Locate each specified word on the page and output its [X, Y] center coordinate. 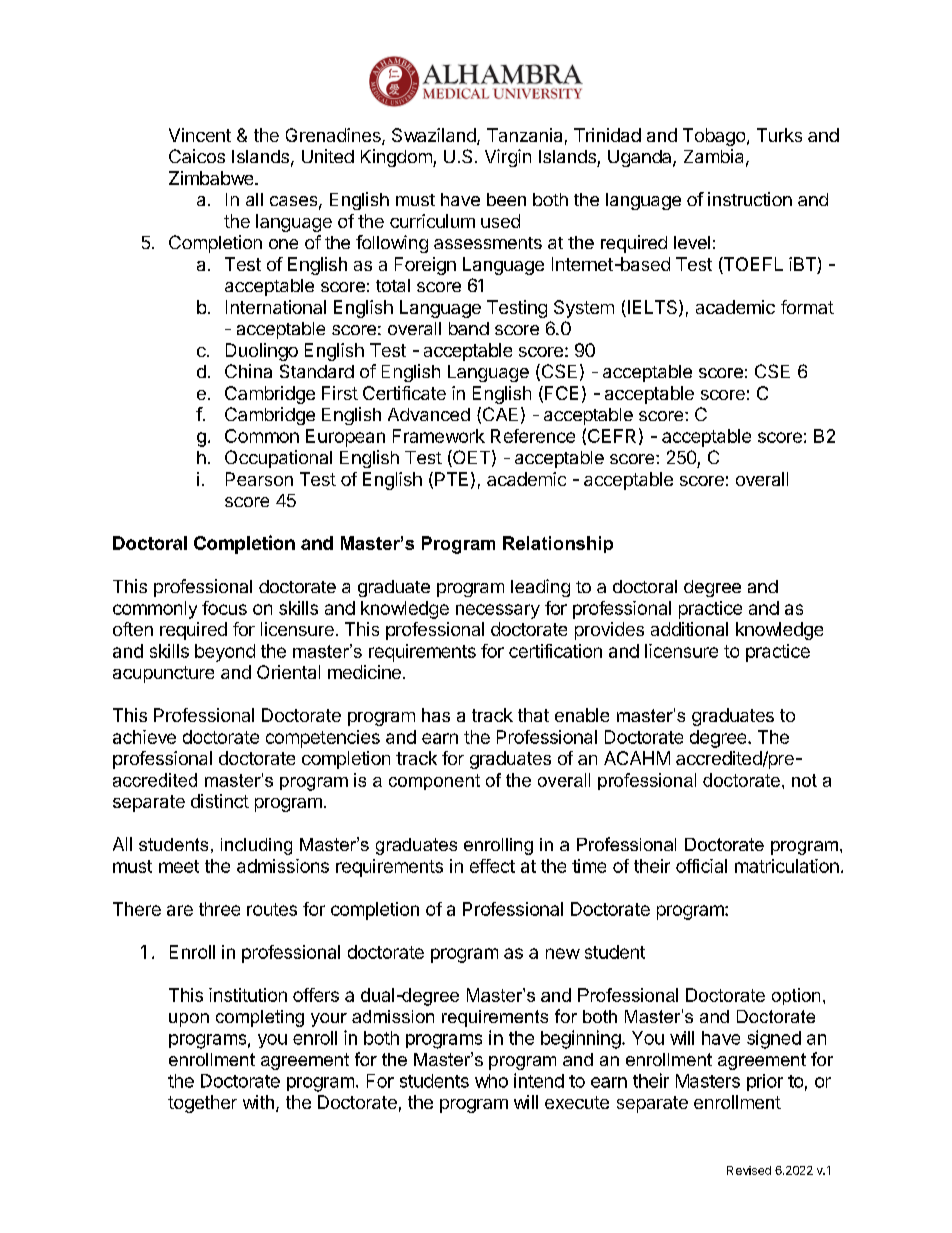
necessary [498, 611]
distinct [220, 801]
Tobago [714, 137]
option [796, 996]
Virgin [508, 158]
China [248, 371]
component [434, 782]
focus [224, 608]
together [202, 1104]
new [563, 953]
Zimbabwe [211, 178]
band [469, 328]
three [219, 909]
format [807, 307]
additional [689, 629]
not [804, 780]
